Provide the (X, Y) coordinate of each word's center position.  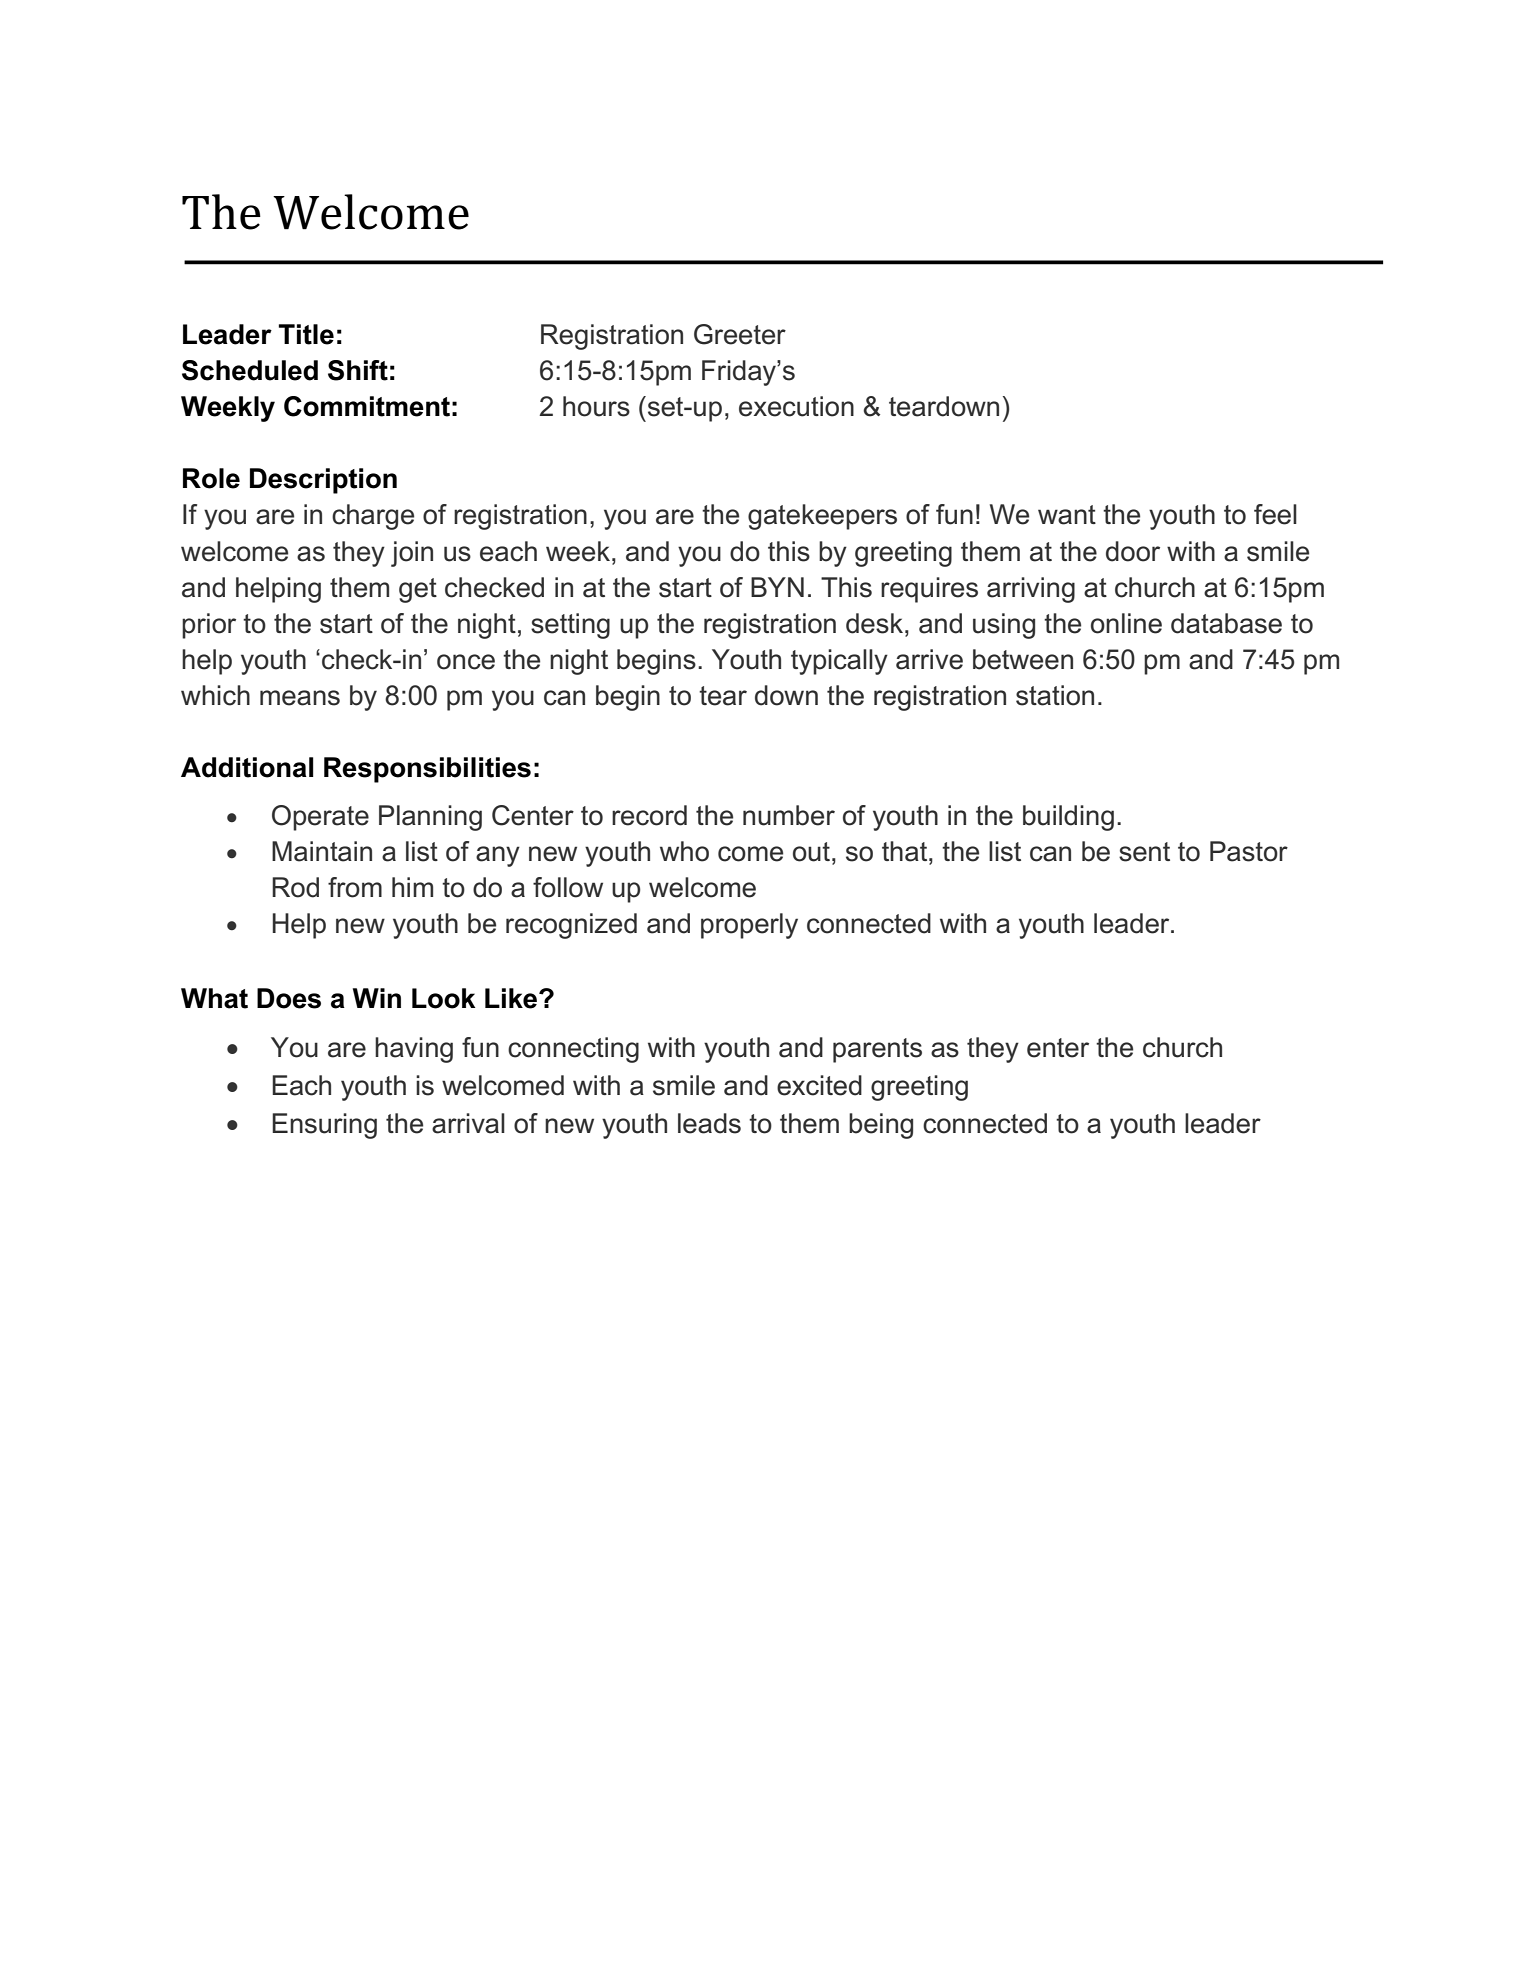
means (300, 698)
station (1055, 695)
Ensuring (324, 1126)
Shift (358, 370)
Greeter (740, 334)
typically (839, 662)
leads (709, 1123)
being (881, 1126)
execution (796, 406)
